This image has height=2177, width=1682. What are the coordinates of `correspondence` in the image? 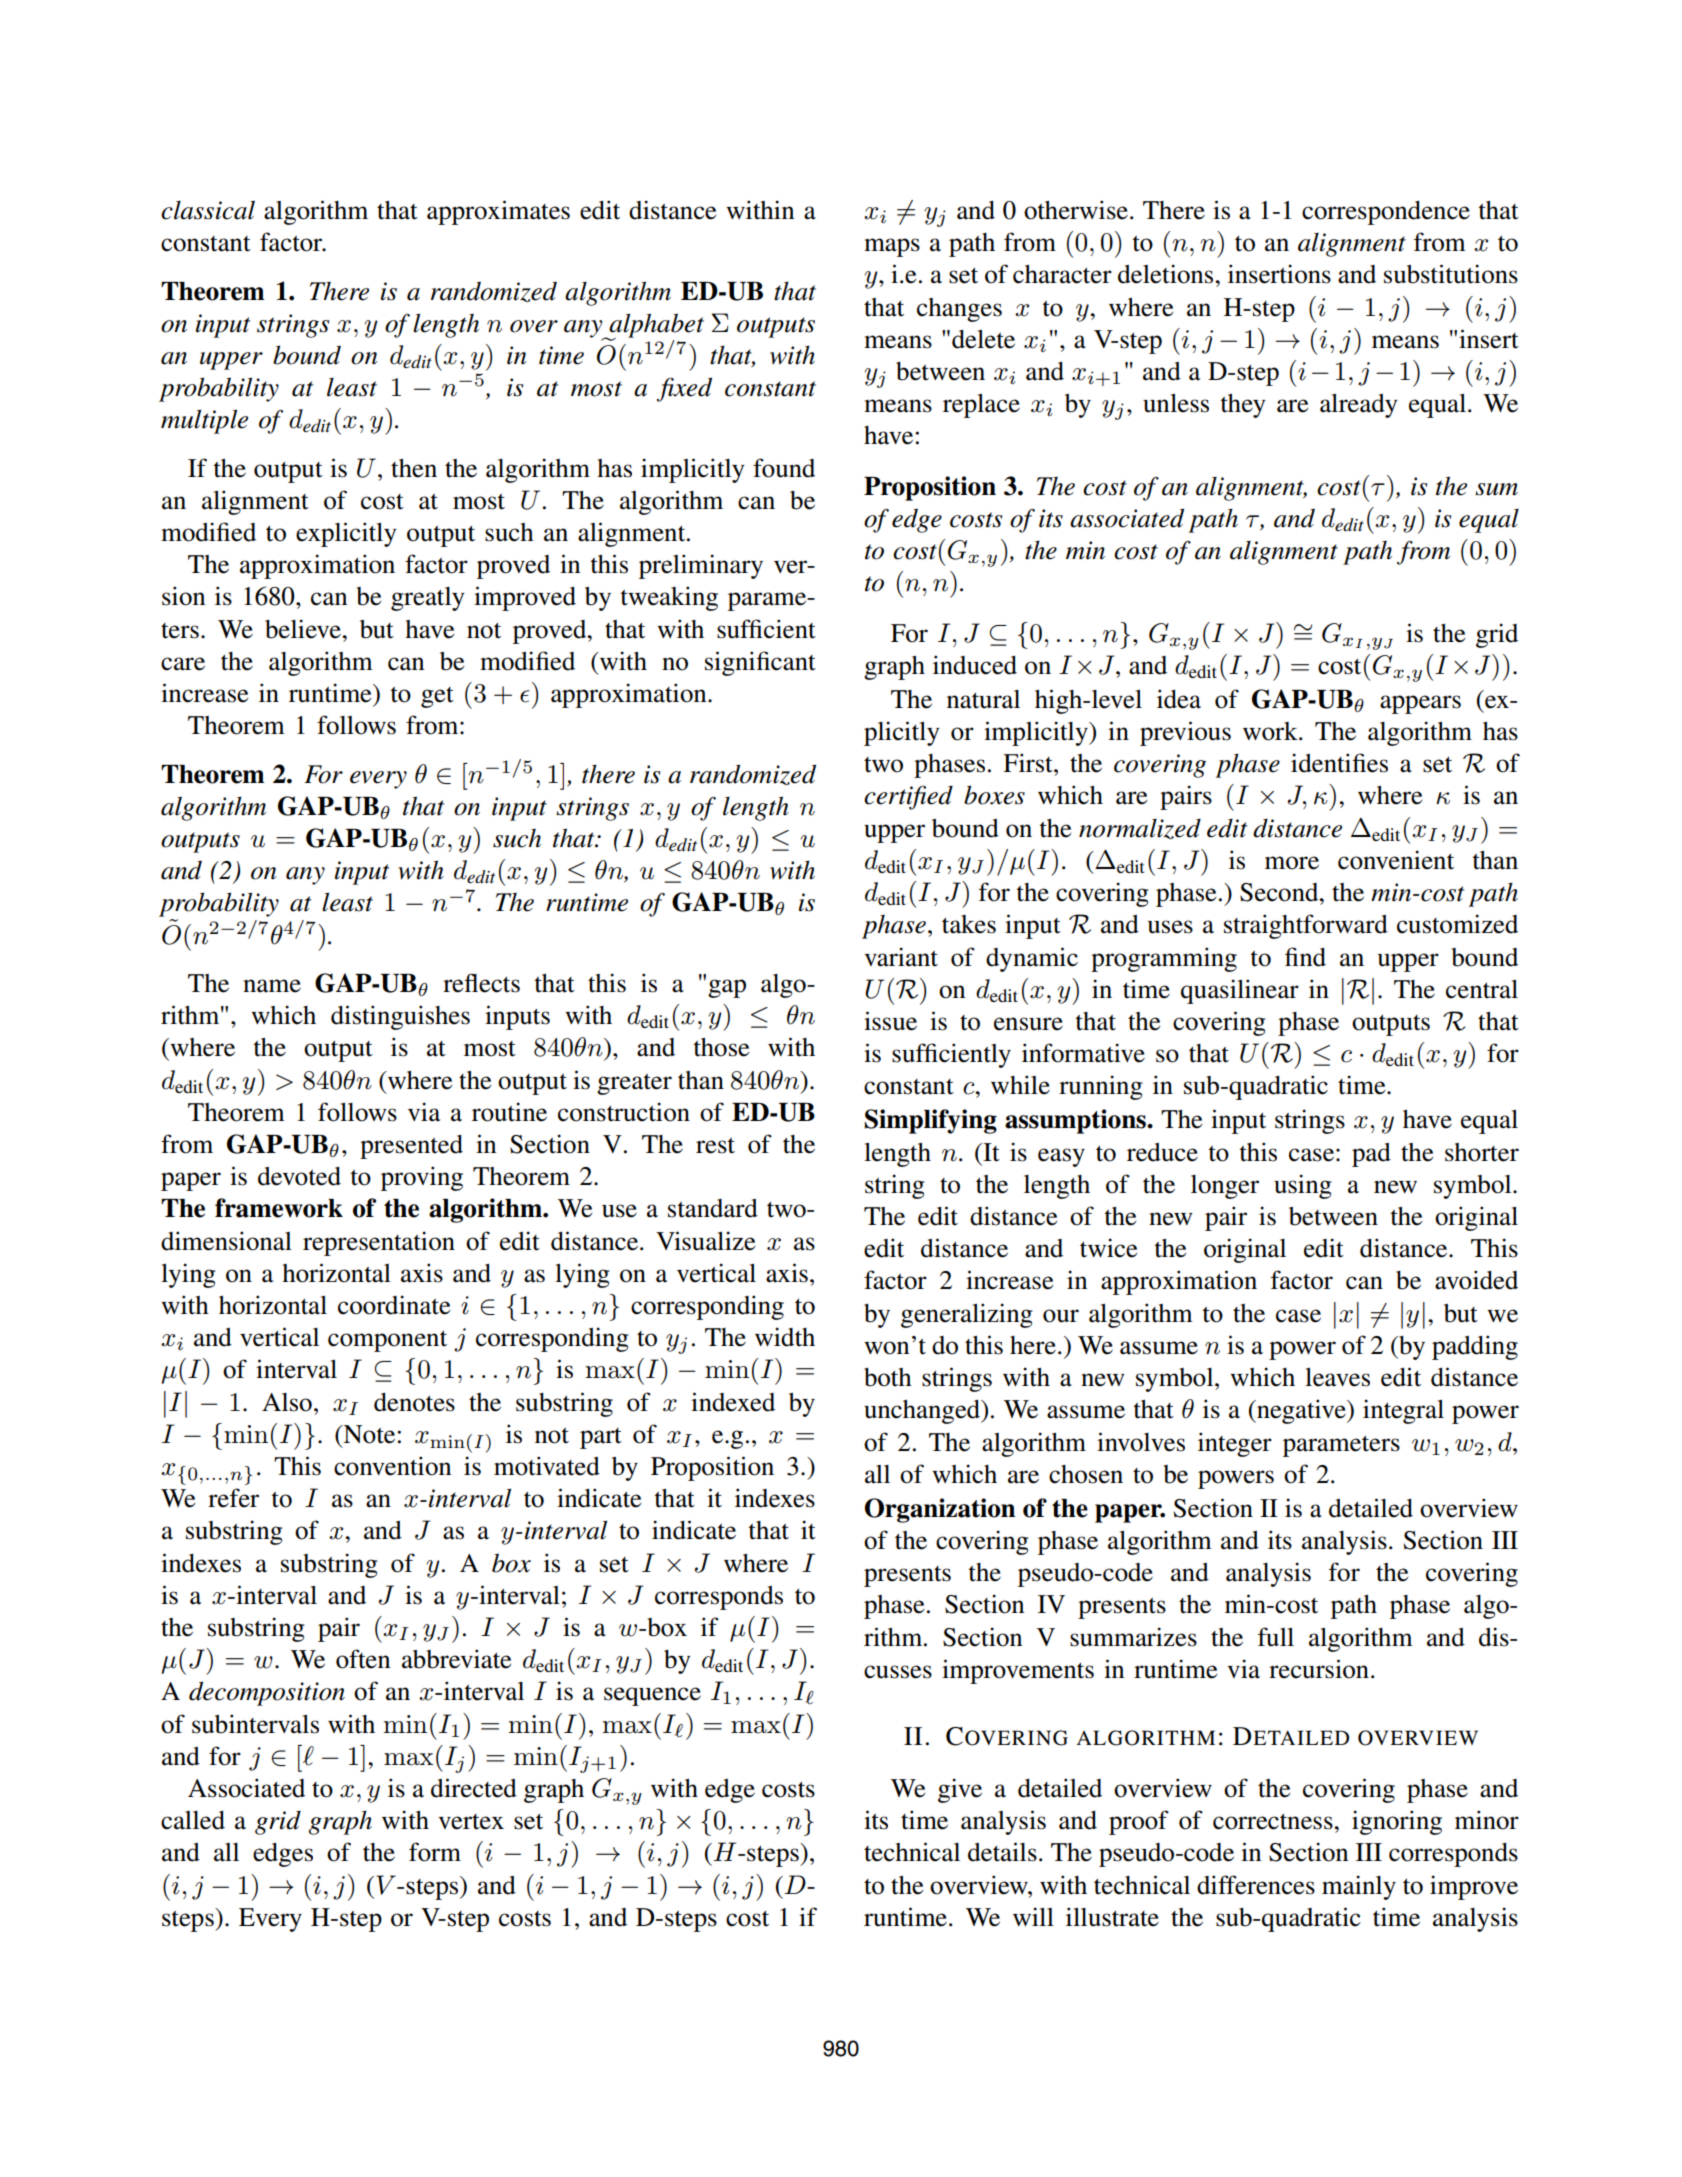 It's located at (1386, 213).
